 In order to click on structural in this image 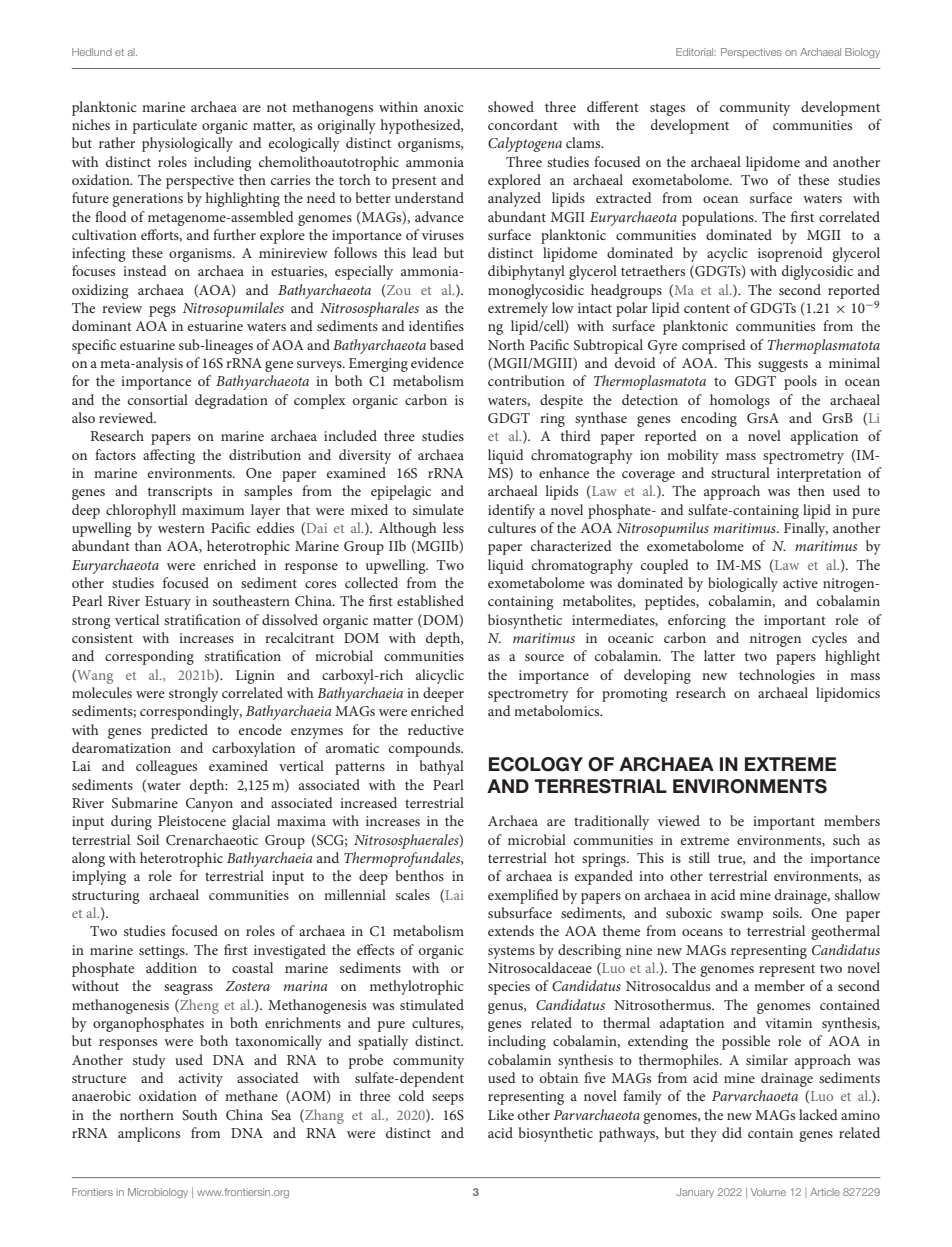, I will do `click(740, 472)`.
